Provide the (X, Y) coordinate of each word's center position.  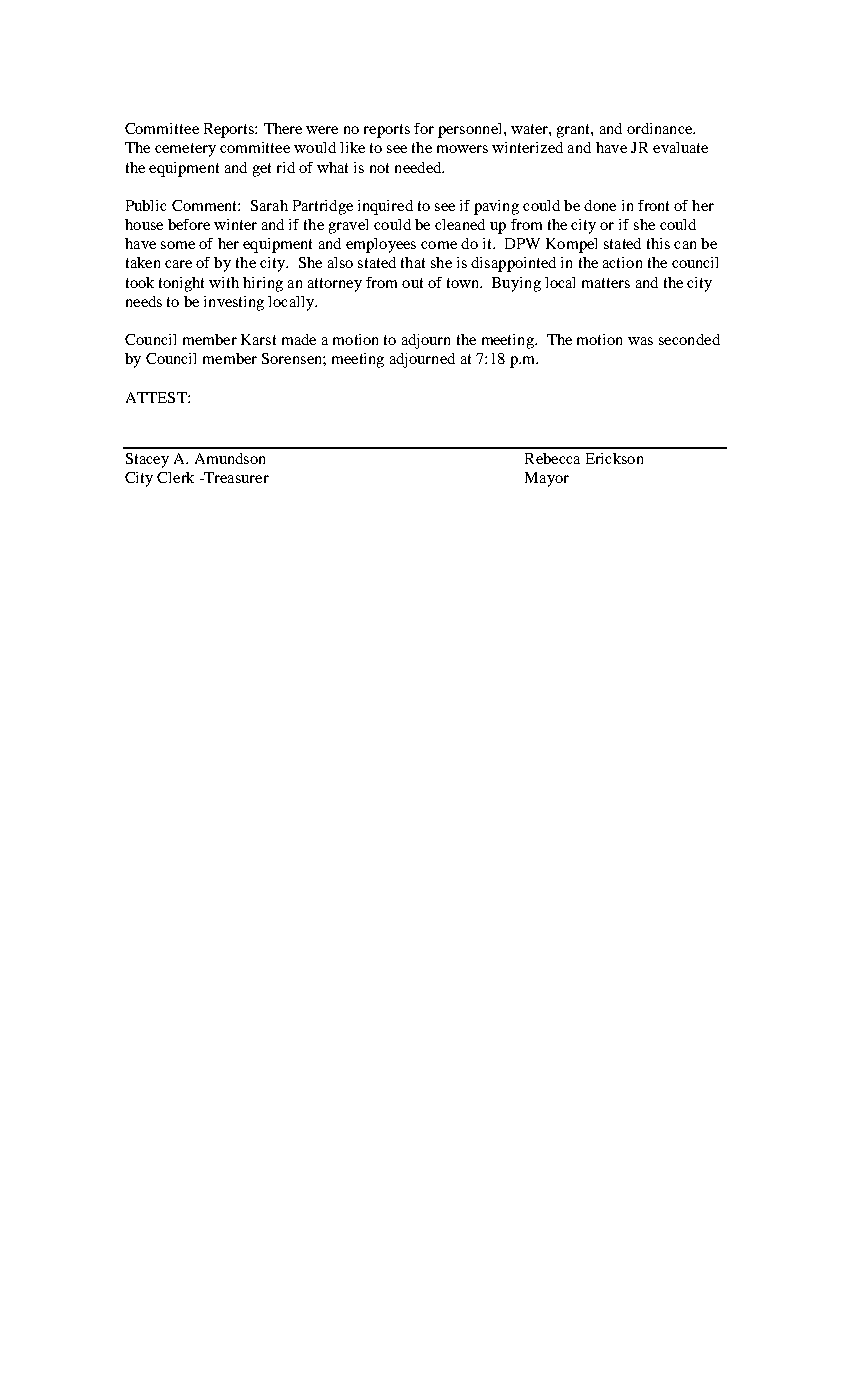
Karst (258, 339)
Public (146, 205)
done (600, 205)
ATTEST (157, 397)
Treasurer (235, 477)
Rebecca (552, 458)
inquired (385, 207)
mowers (462, 149)
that (413, 262)
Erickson (614, 458)
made (299, 339)
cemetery (185, 150)
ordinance (660, 128)
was (640, 341)
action (622, 262)
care (178, 264)
